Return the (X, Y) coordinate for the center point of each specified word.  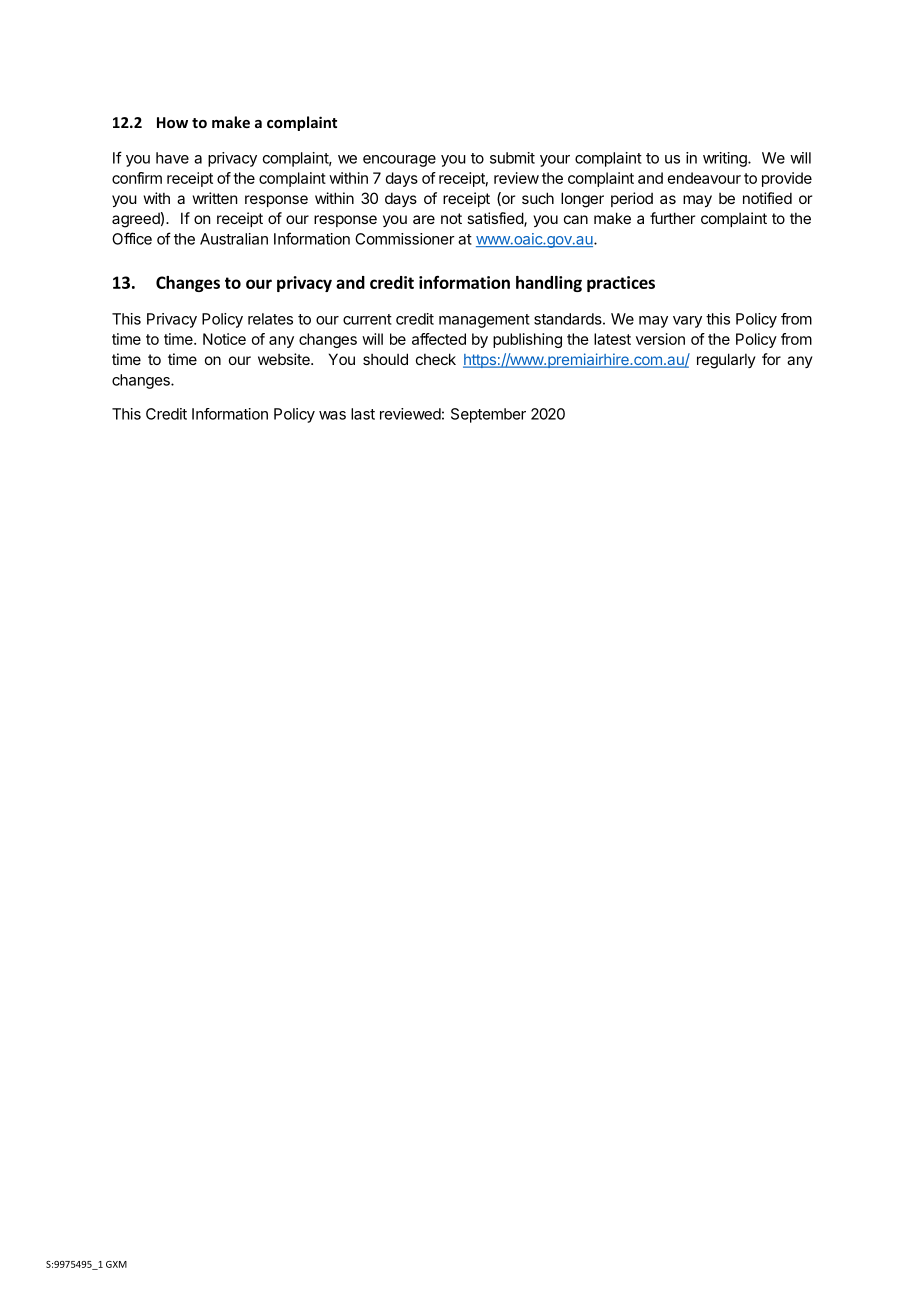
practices (621, 284)
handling (549, 284)
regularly (726, 361)
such (538, 198)
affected (439, 339)
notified (767, 198)
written (215, 198)
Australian (234, 239)
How (172, 122)
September (488, 415)
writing (726, 159)
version (660, 339)
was (332, 415)
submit (512, 158)
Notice (224, 339)
